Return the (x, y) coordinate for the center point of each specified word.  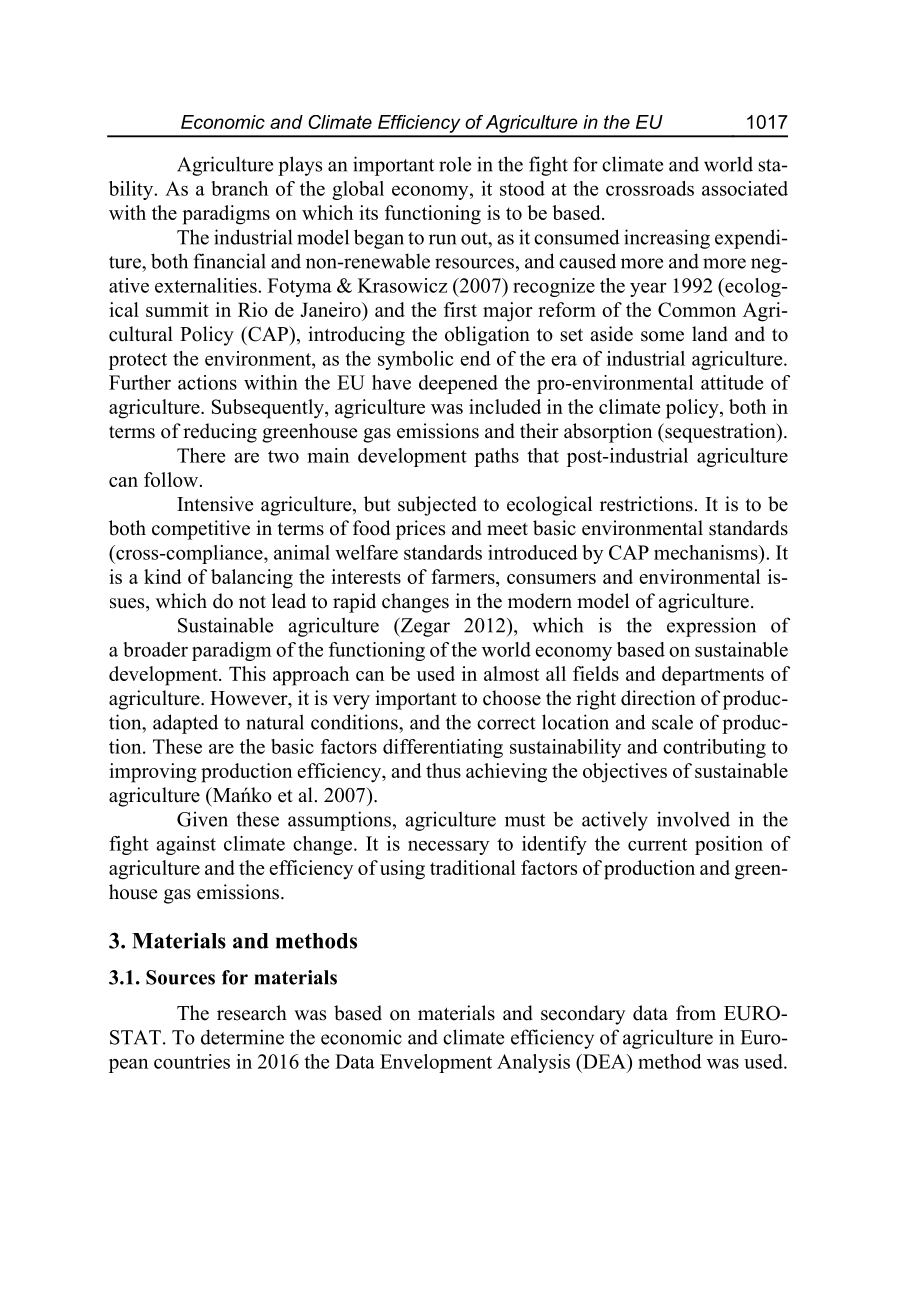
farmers (464, 576)
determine (242, 1037)
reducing (220, 433)
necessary (448, 848)
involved (693, 819)
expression (711, 627)
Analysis (533, 1063)
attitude (732, 382)
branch (239, 188)
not (252, 602)
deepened (458, 384)
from (696, 1013)
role (455, 164)
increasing (667, 239)
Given (202, 819)
